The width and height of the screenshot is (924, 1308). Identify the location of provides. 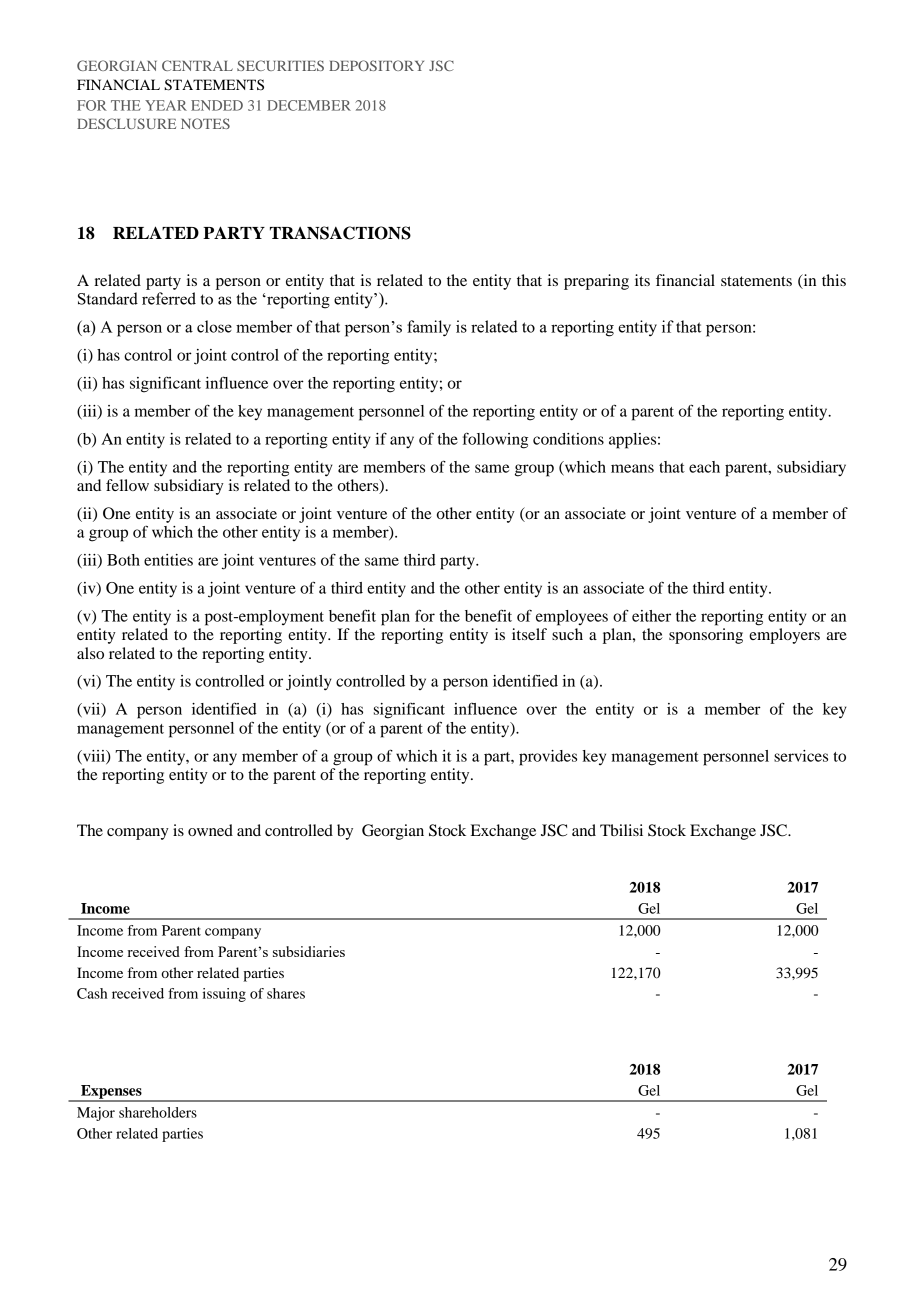
(548, 758).
